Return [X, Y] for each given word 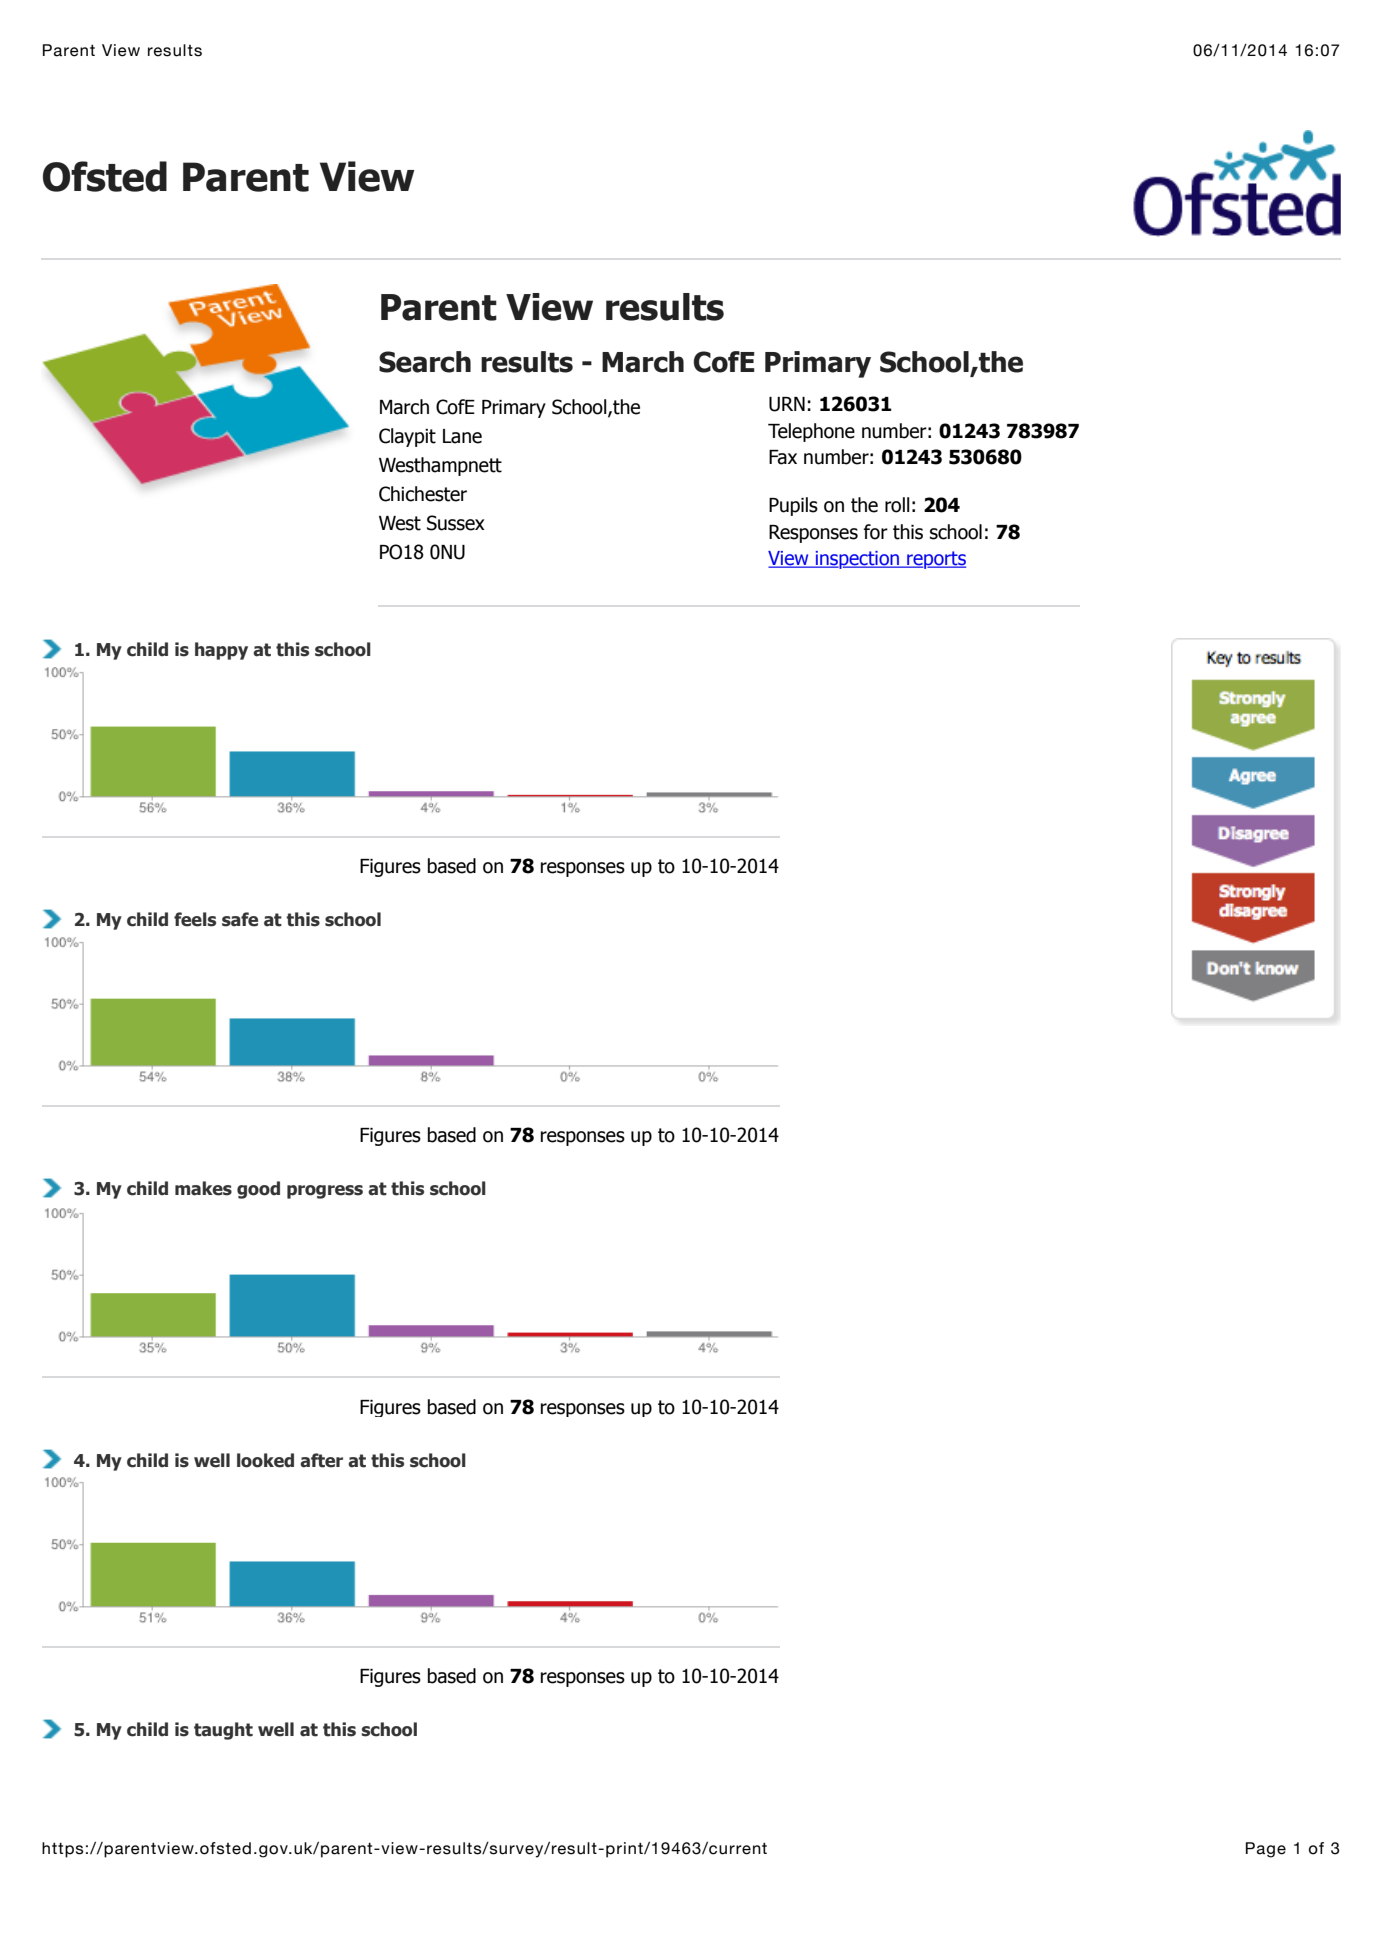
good [258, 1190]
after [321, 1460]
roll [897, 505]
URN [787, 404]
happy [221, 651]
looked [265, 1460]
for [876, 532]
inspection [857, 560]
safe [240, 919]
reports [935, 560]
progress [325, 1192]
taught [223, 1731]
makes [203, 1188]
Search [425, 362]
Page [1266, 1850]
